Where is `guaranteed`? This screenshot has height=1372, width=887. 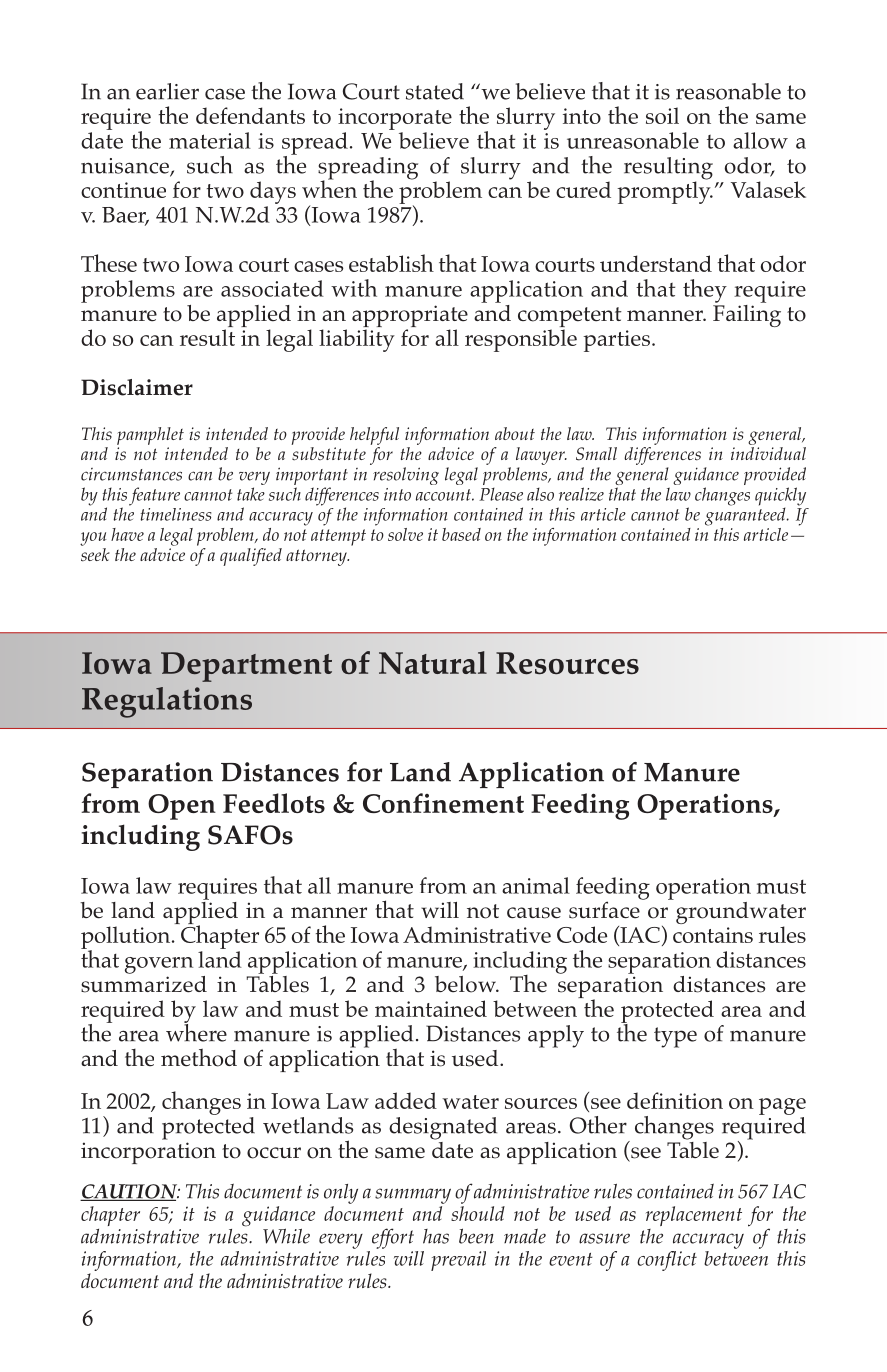 guaranteed is located at coordinates (746, 515).
